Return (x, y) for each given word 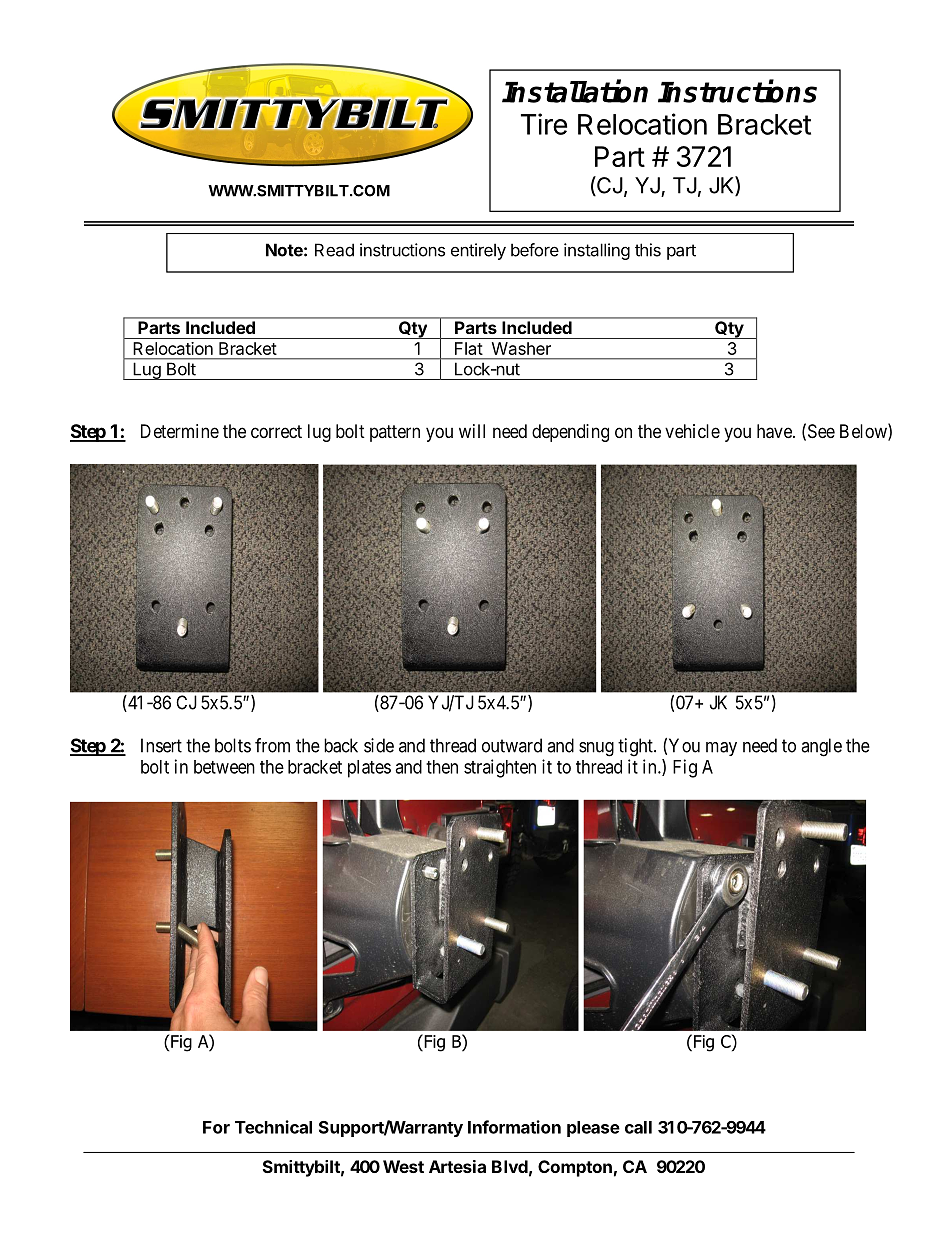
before (535, 250)
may (721, 749)
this (648, 250)
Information (514, 1127)
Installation (575, 91)
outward (512, 745)
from (272, 745)
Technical (273, 1127)
